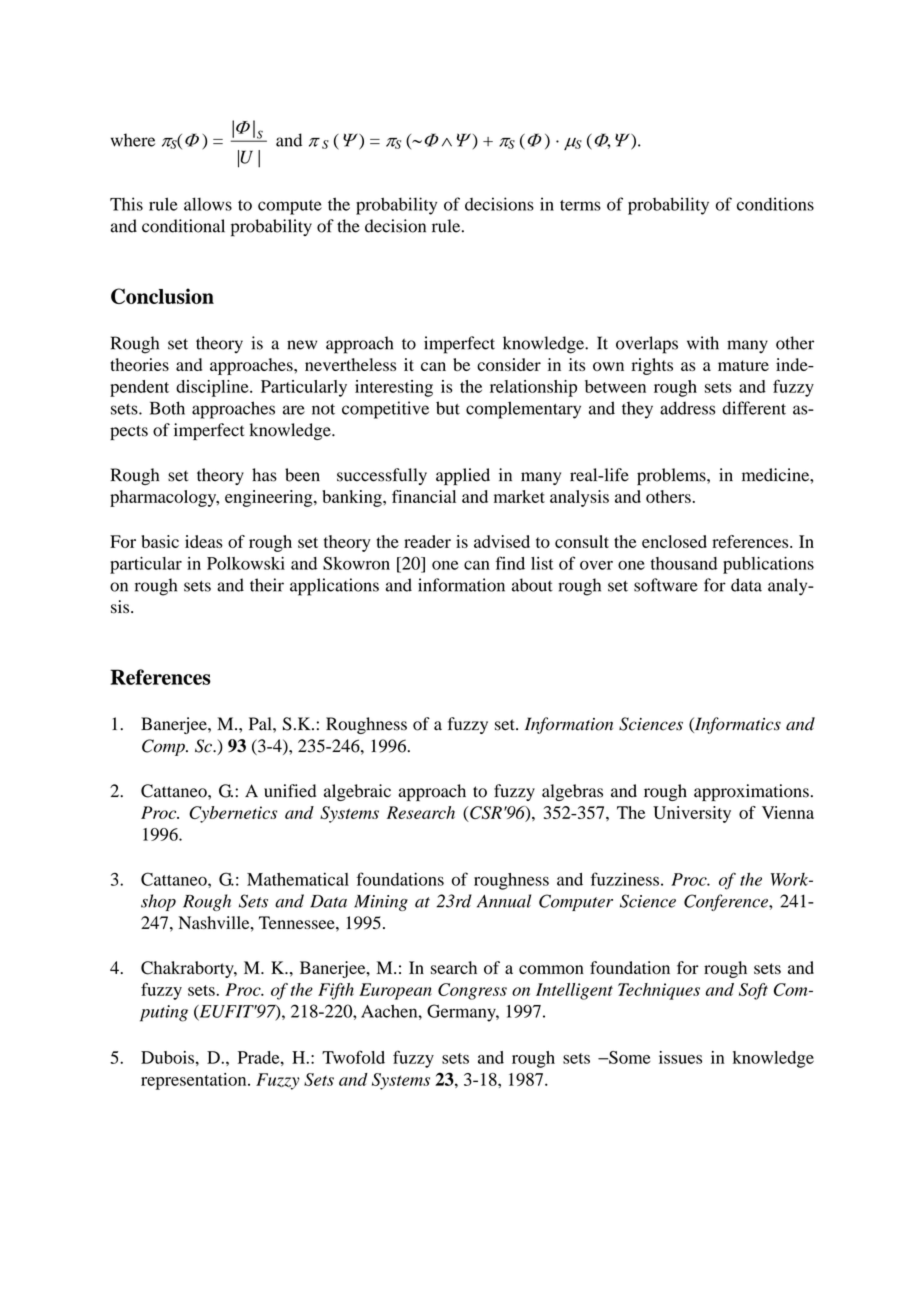  What do you see at coordinates (267, 585) in the screenshot?
I see `their` at bounding box center [267, 585].
